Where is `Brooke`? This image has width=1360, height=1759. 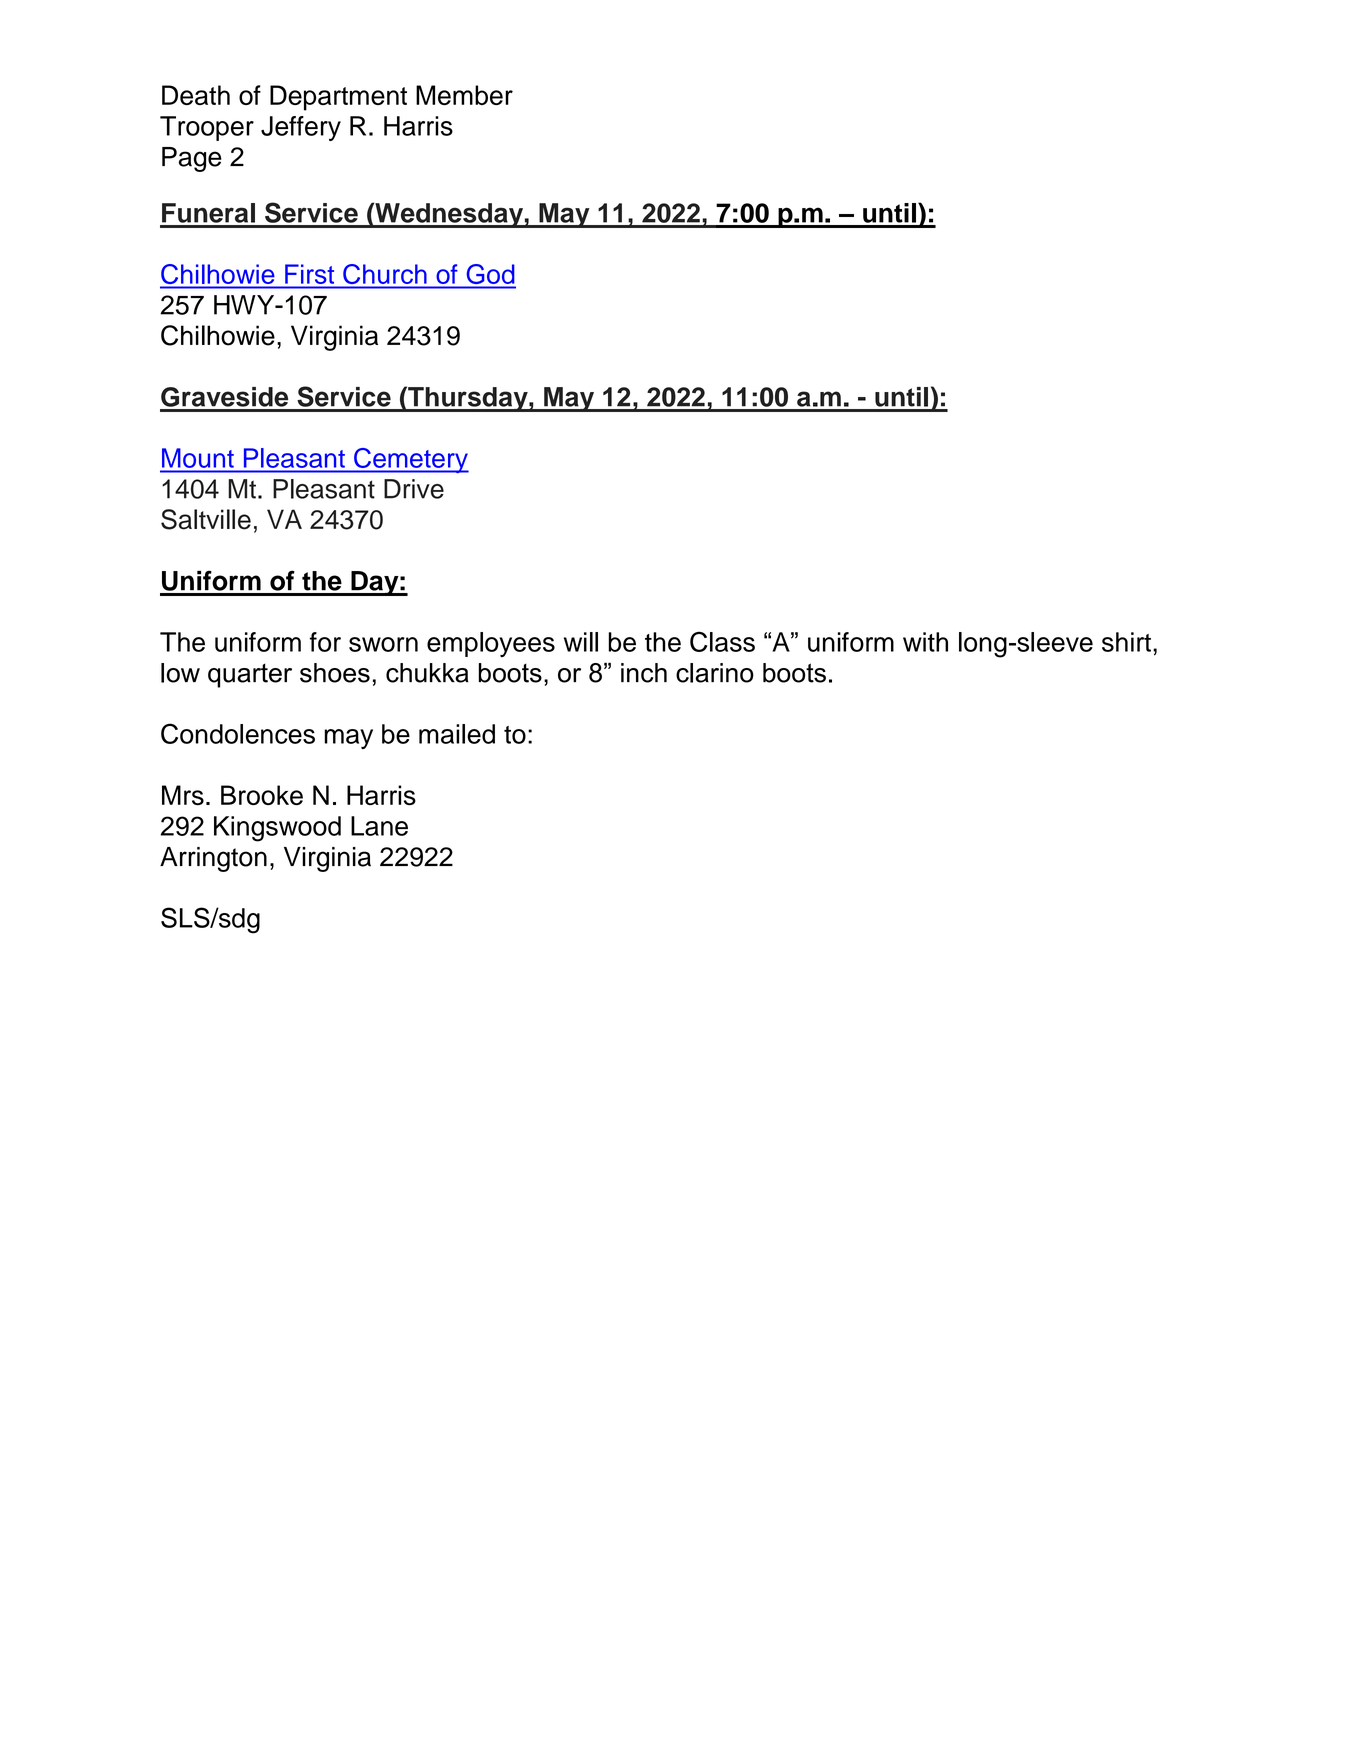 Brooke is located at coordinates (262, 795).
